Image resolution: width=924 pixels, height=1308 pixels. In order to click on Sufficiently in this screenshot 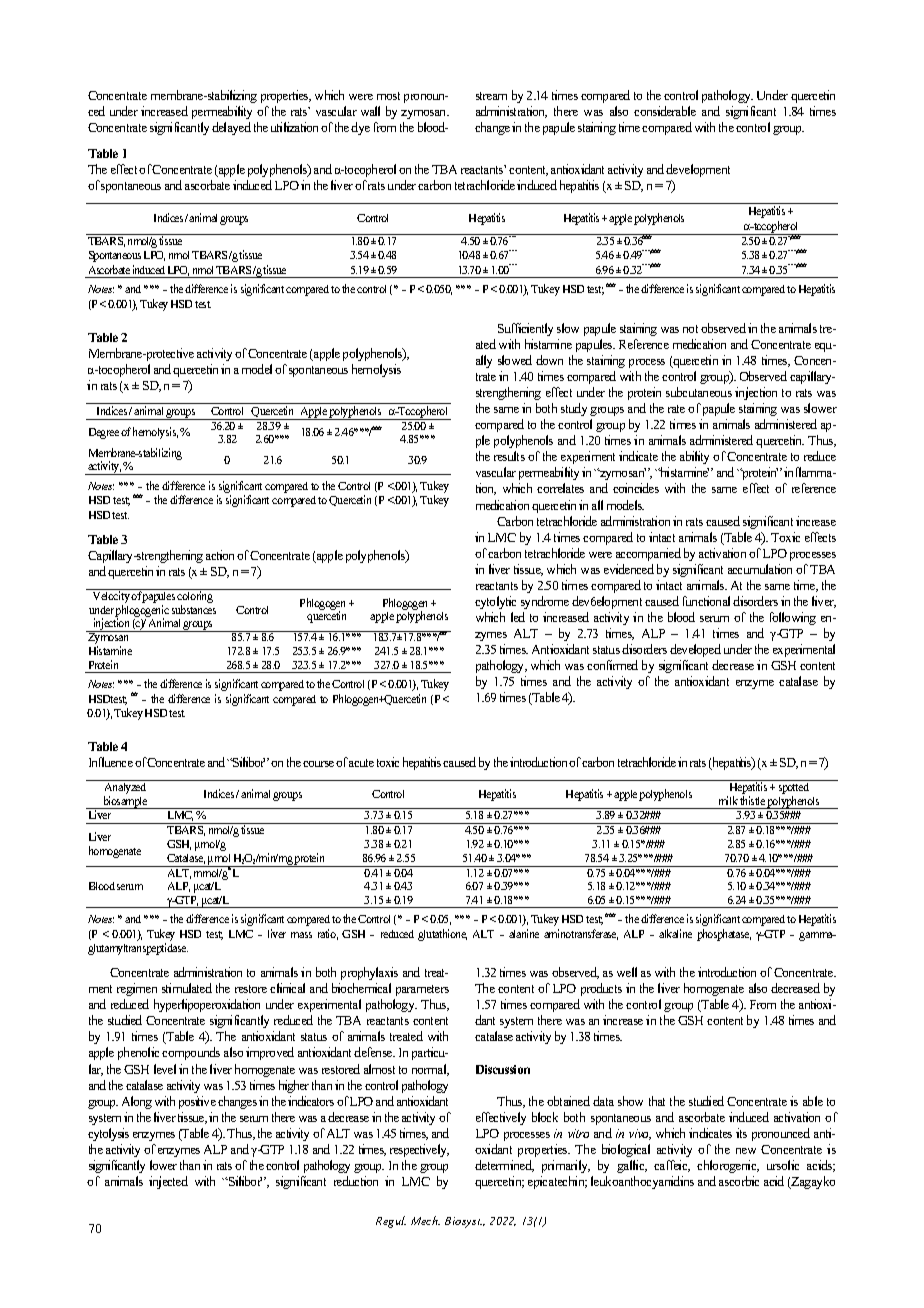, I will do `click(525, 329)`.
